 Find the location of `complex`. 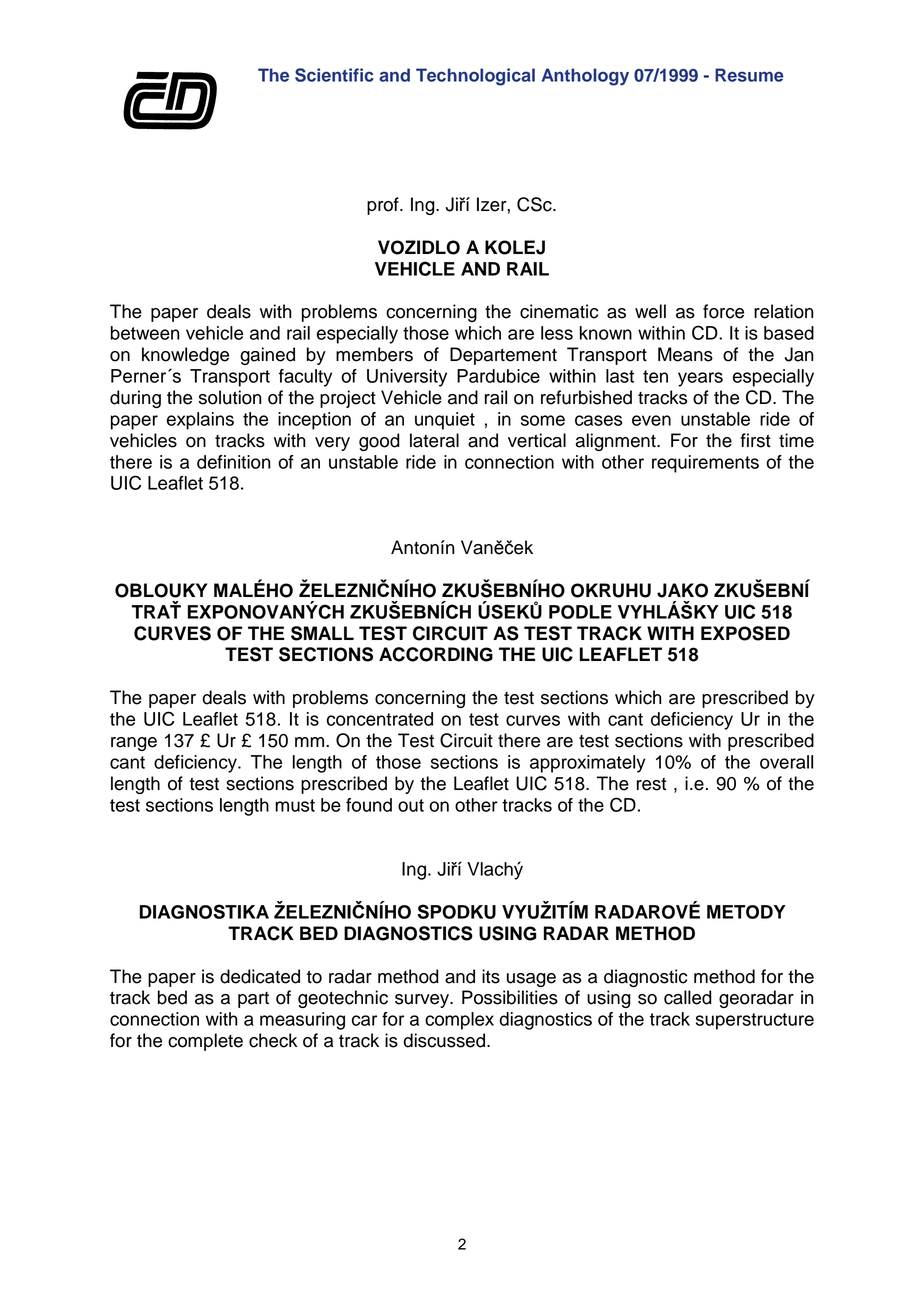

complex is located at coordinates (459, 1021).
